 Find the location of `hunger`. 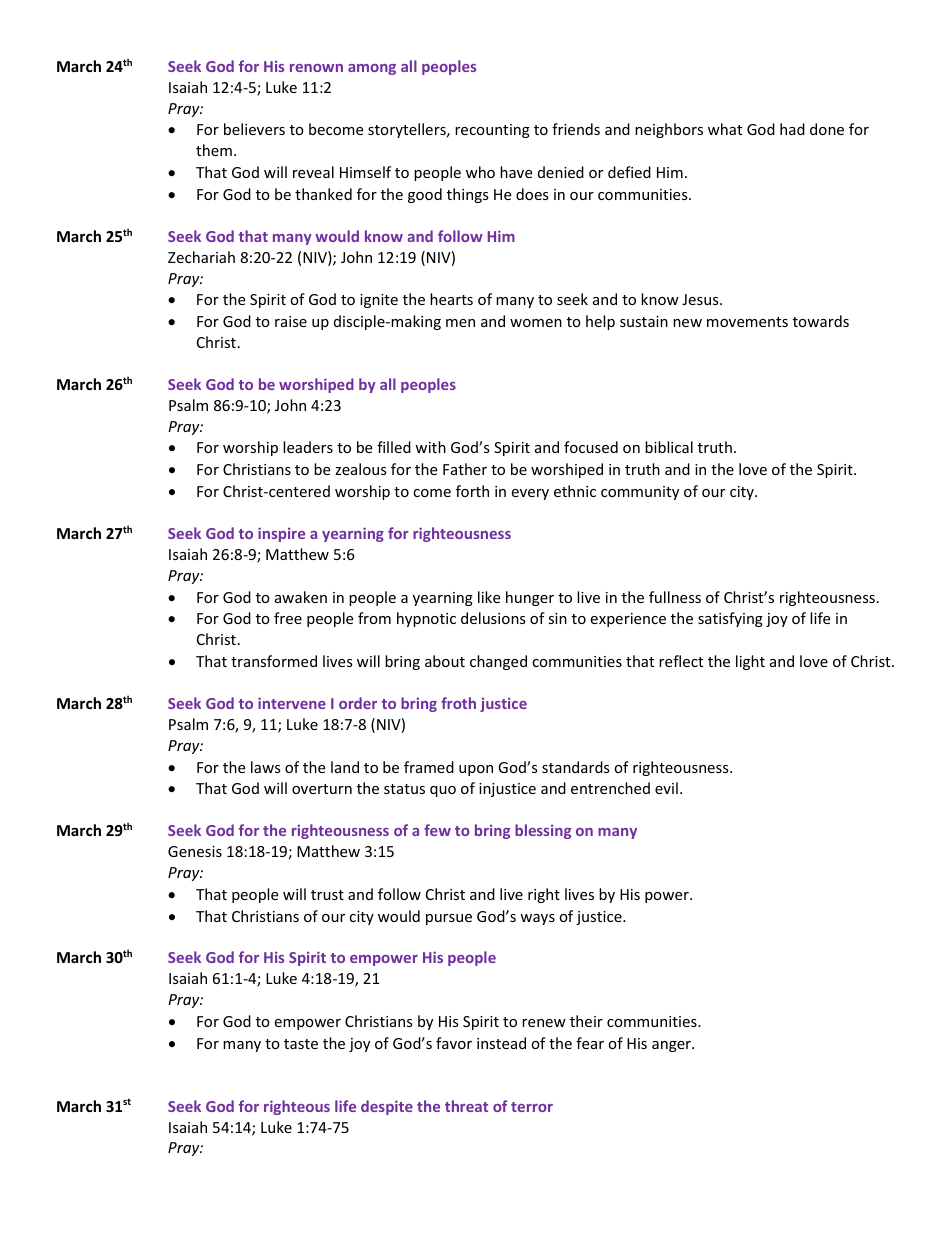

hunger is located at coordinates (530, 598).
